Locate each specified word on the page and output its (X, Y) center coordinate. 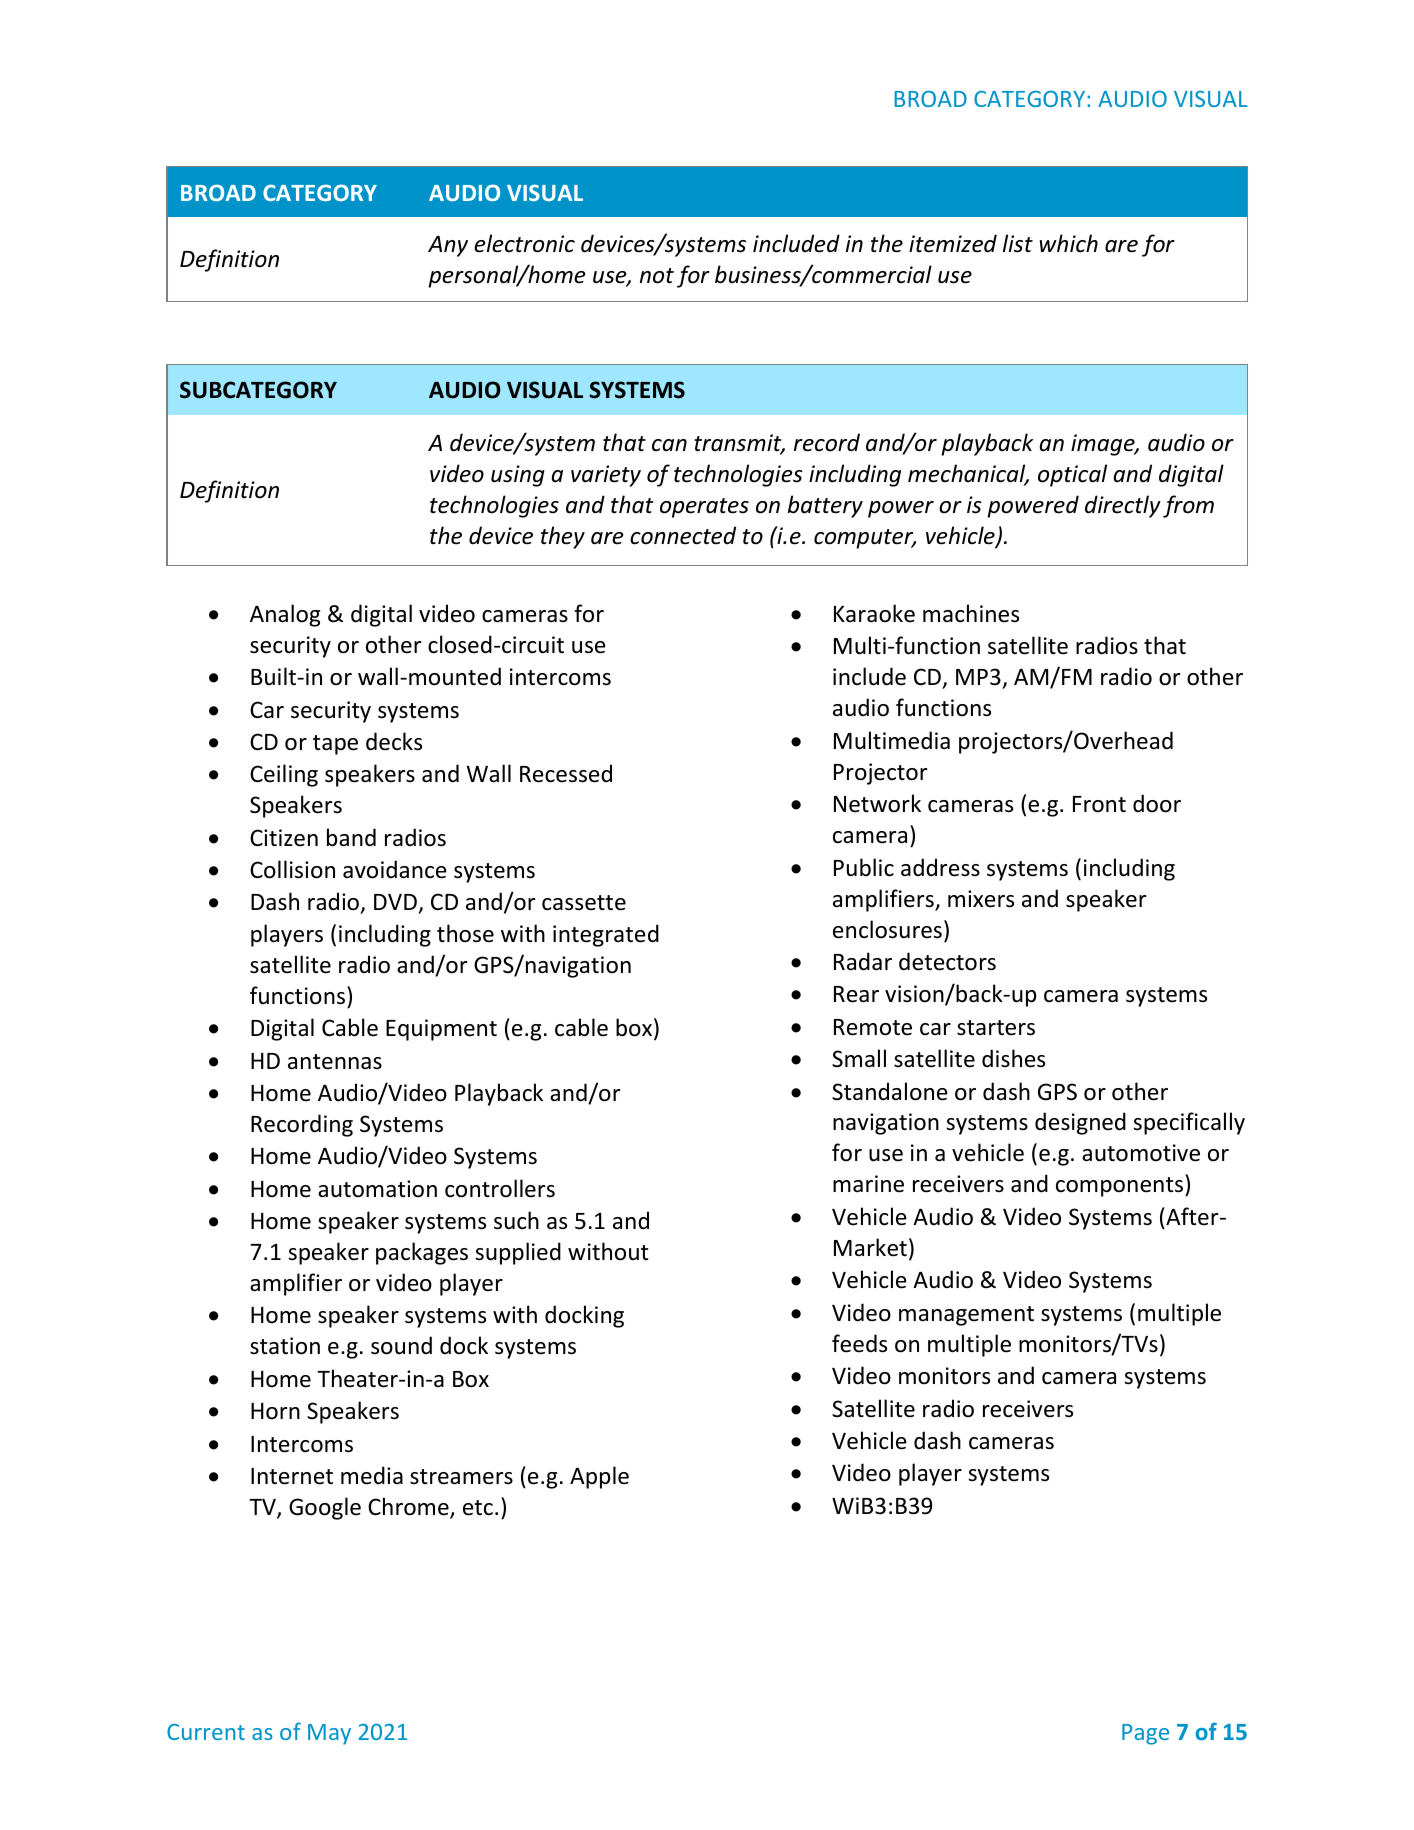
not (657, 276)
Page (1145, 1734)
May (329, 1734)
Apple (599, 1477)
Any (448, 246)
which (1069, 243)
